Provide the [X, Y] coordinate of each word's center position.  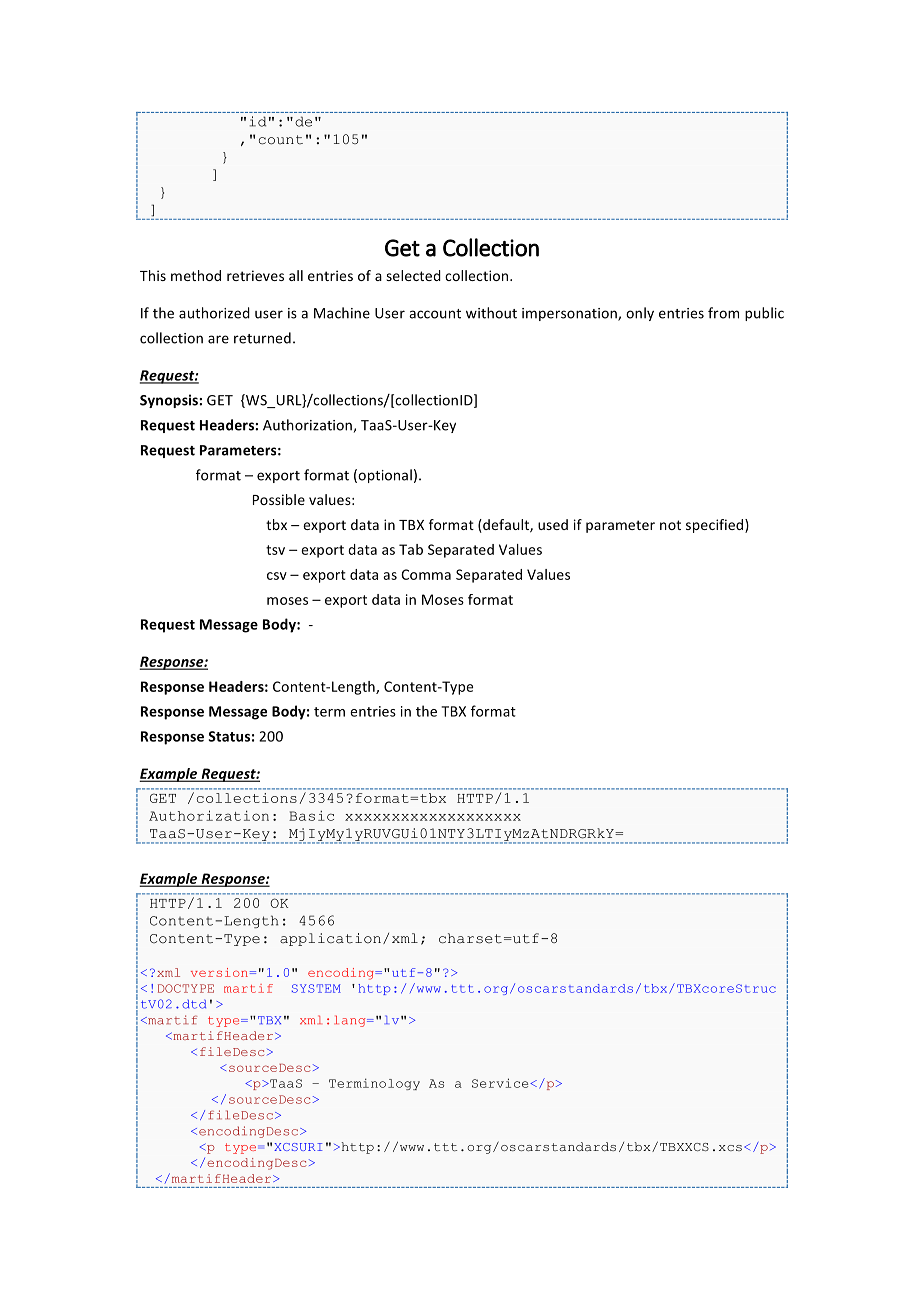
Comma [426, 574]
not [670, 525]
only [640, 314]
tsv [275, 550]
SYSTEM [316, 988]
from [723, 313]
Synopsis [170, 401]
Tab [411, 549]
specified [716, 526]
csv [277, 576]
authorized [214, 313]
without [491, 313]
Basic [311, 815]
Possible [279, 499]
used [553, 524]
